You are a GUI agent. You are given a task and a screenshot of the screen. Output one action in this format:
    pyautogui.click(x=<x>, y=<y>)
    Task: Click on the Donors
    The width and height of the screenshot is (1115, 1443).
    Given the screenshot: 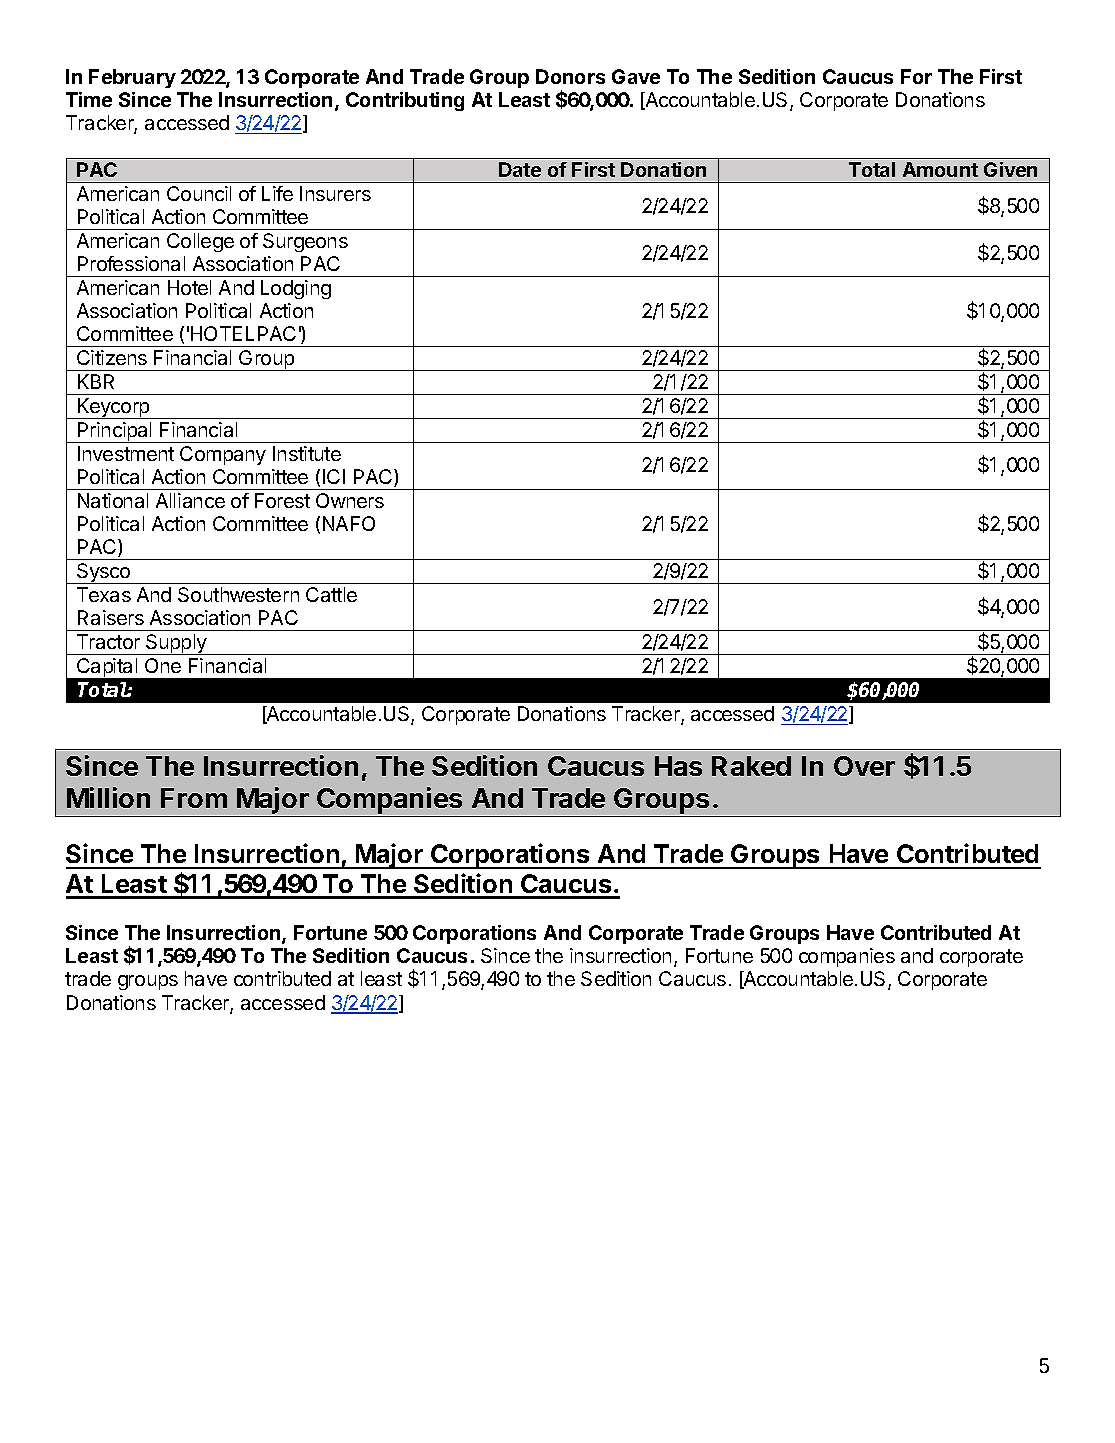 What is the action you would take?
    pyautogui.click(x=570, y=76)
